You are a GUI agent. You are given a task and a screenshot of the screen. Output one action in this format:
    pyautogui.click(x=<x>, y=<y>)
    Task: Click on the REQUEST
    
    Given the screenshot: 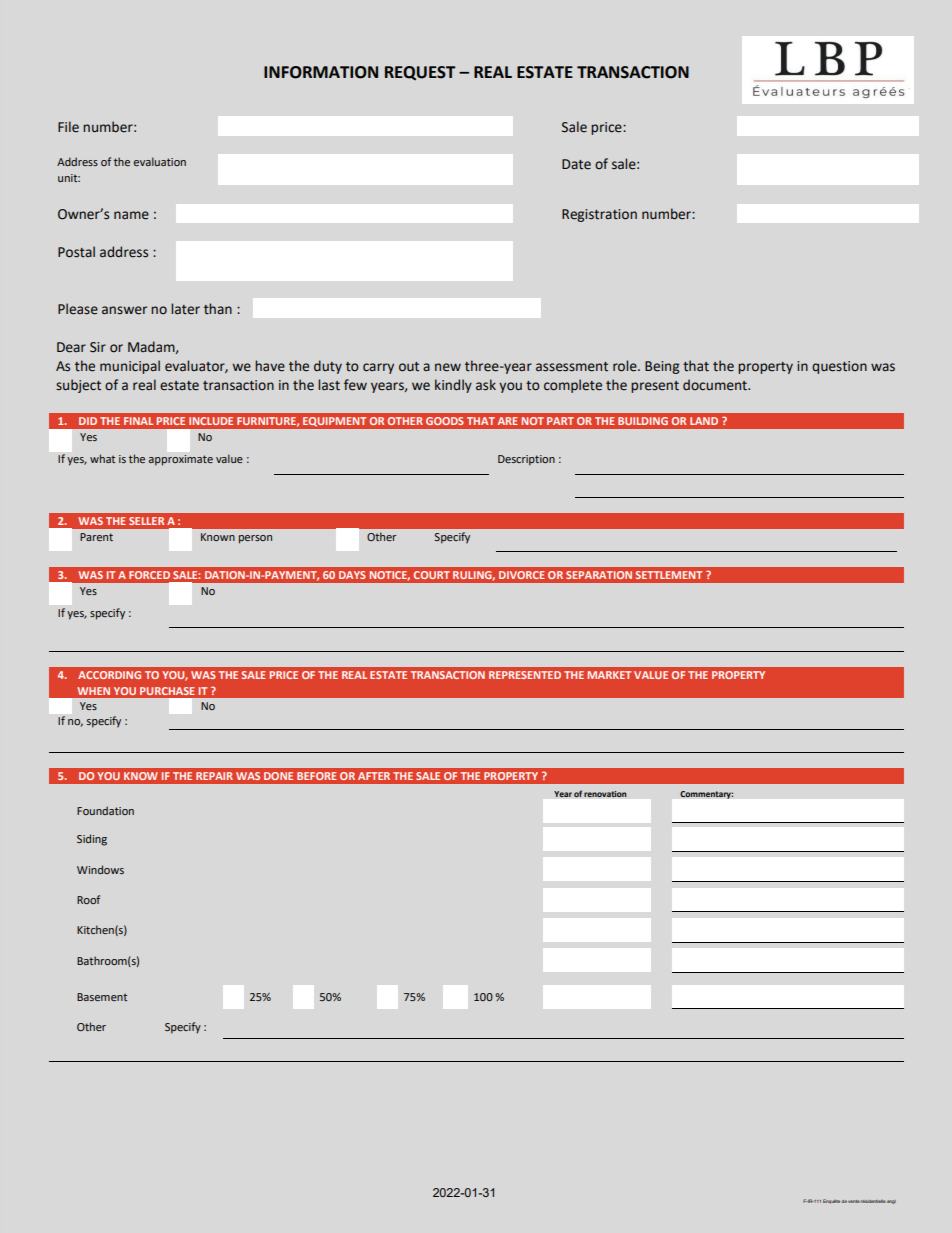 What is the action you would take?
    pyautogui.click(x=420, y=73)
